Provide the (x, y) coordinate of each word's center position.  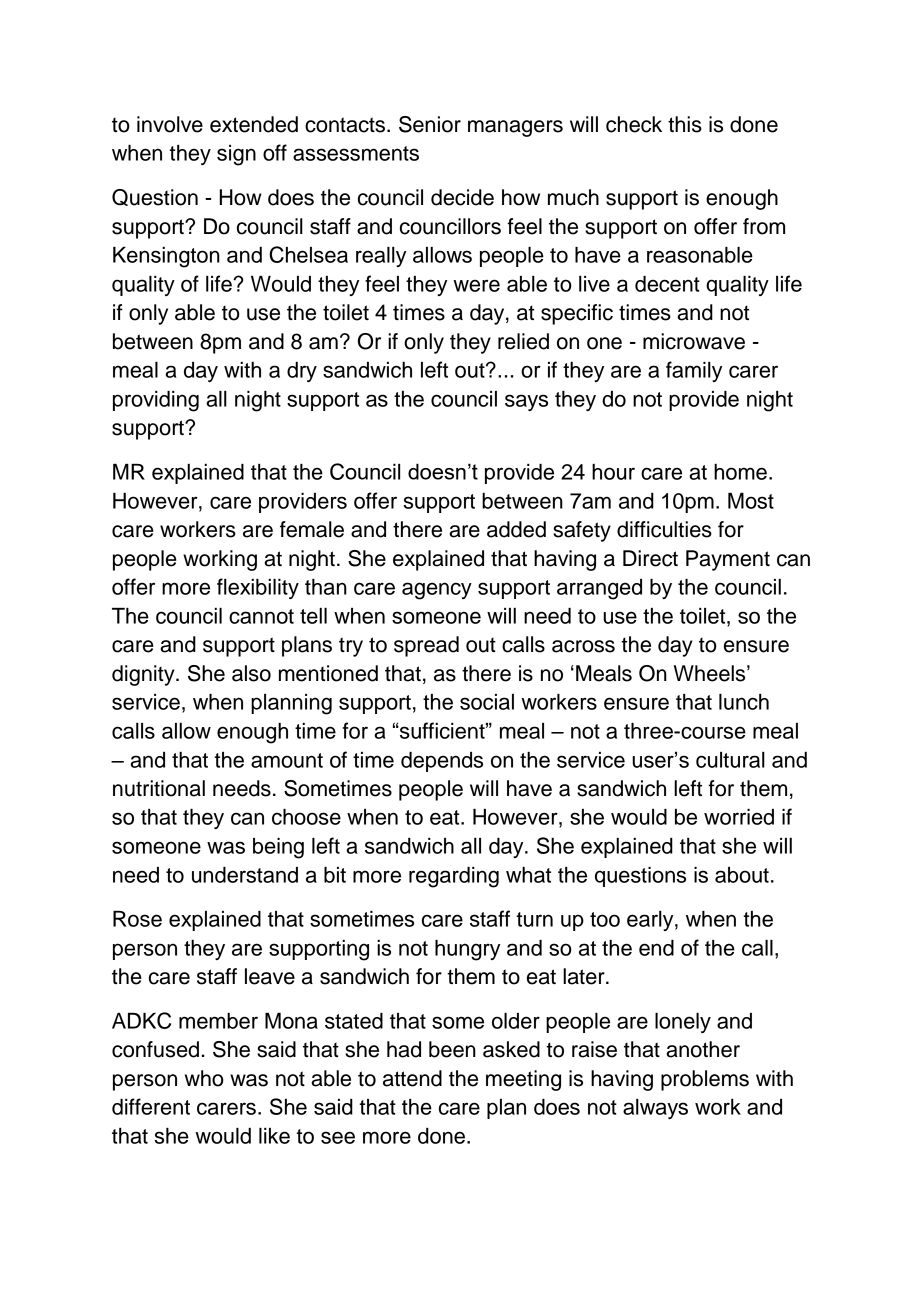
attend (412, 1078)
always (655, 1109)
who (204, 1078)
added (516, 529)
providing (156, 401)
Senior (430, 124)
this (685, 124)
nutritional (159, 788)
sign (236, 155)
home (740, 472)
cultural (730, 760)
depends (442, 762)
